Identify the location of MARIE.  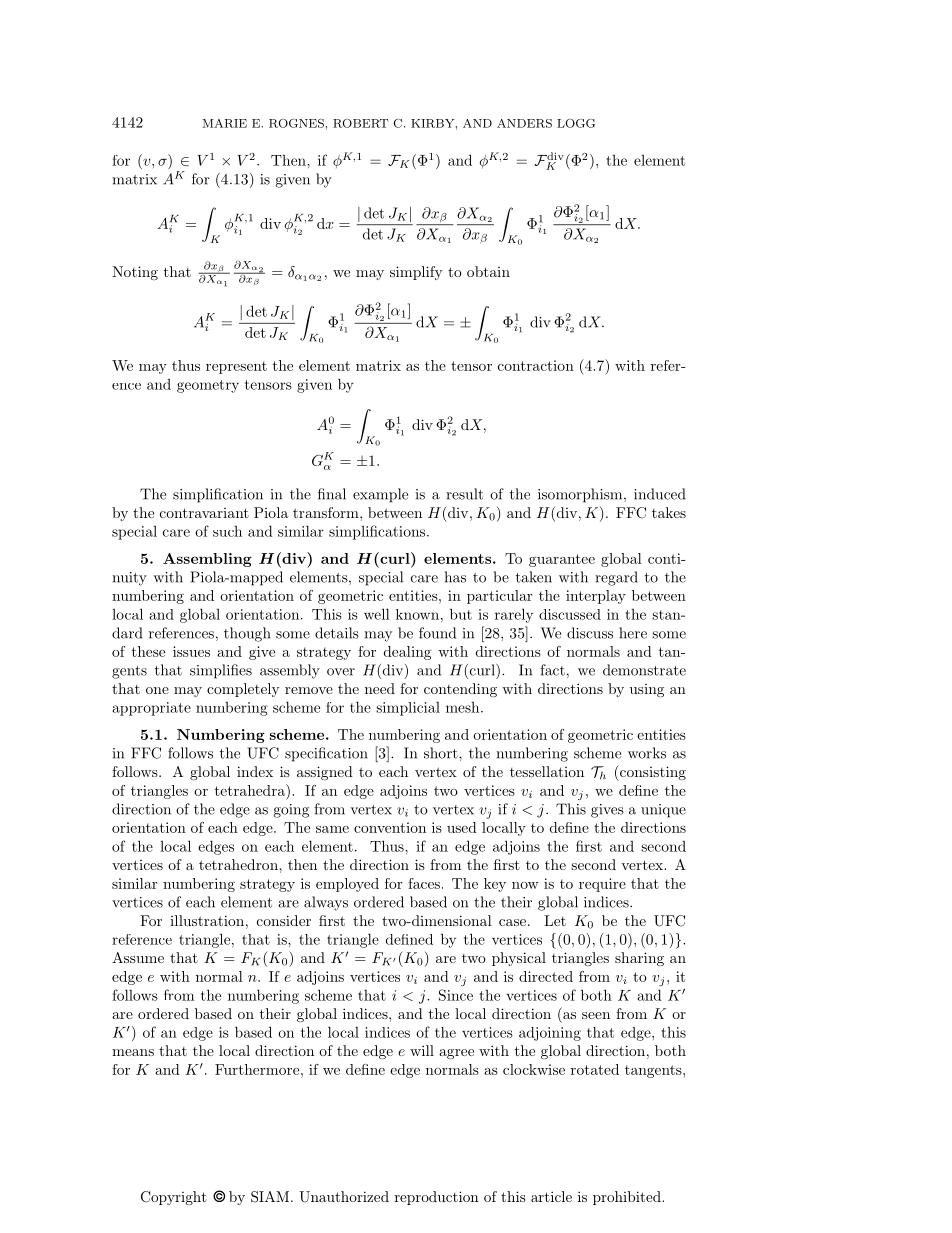
(225, 123).
